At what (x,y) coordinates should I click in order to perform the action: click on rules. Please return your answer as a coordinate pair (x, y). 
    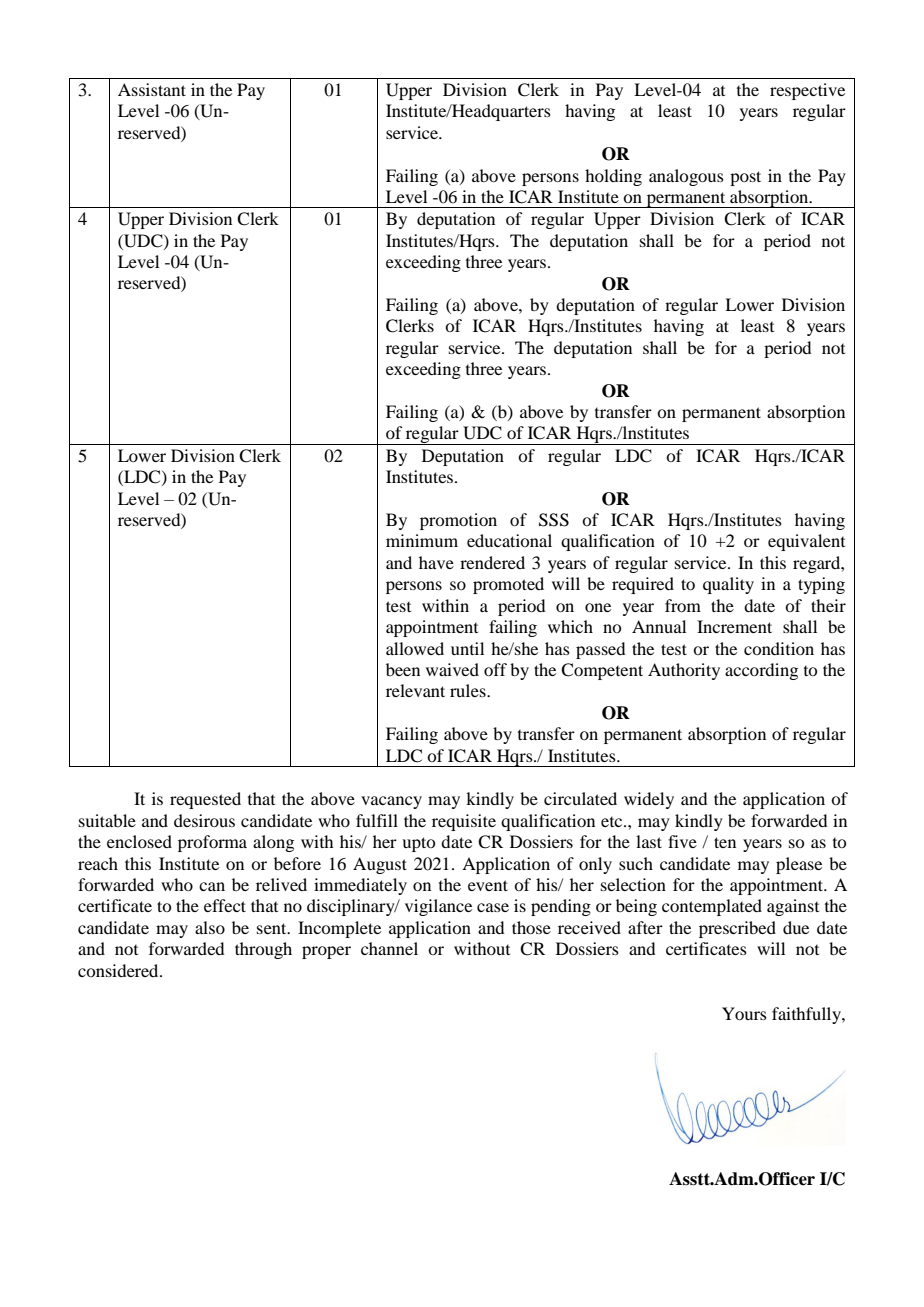
    Looking at the image, I should click on (469, 690).
